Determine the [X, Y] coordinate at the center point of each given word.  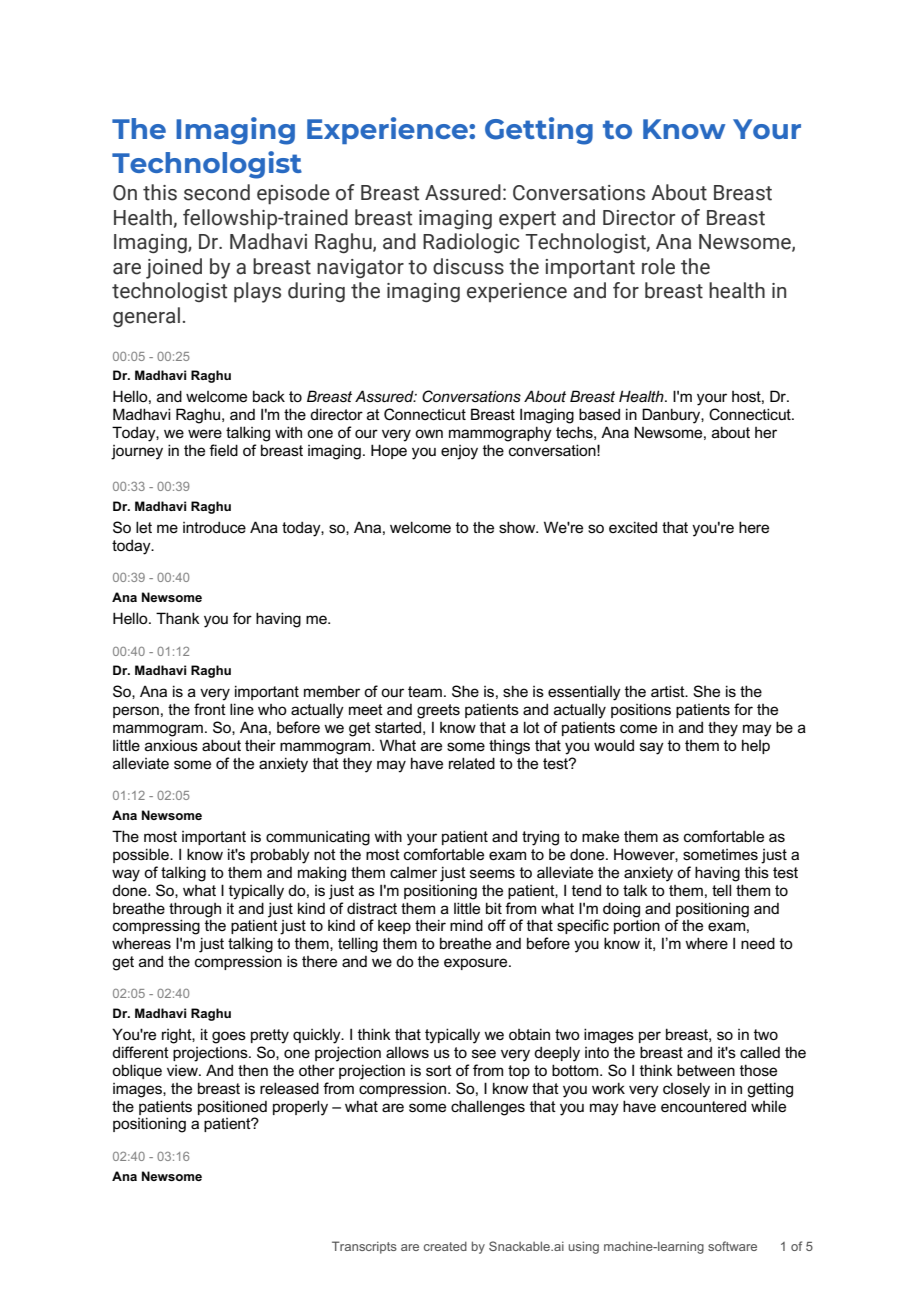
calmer [413, 872]
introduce [214, 527]
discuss [468, 266]
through [195, 910]
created [445, 1246]
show [518, 527]
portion [637, 925]
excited [633, 527]
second [217, 192]
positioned [232, 1107]
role [658, 266]
